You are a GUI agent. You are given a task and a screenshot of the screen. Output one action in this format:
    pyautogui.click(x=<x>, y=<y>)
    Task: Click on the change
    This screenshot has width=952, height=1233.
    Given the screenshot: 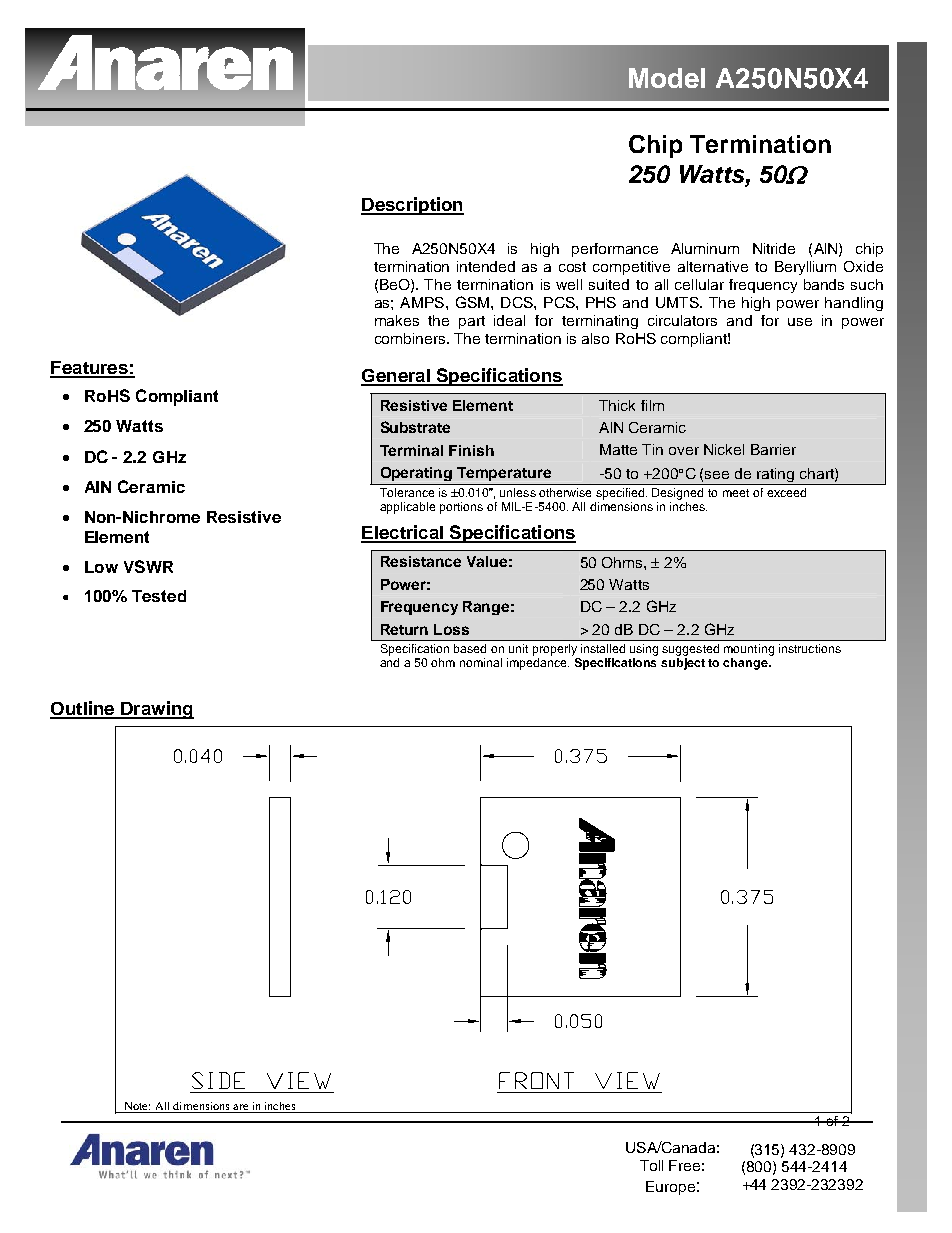 What is the action you would take?
    pyautogui.click(x=746, y=664)
